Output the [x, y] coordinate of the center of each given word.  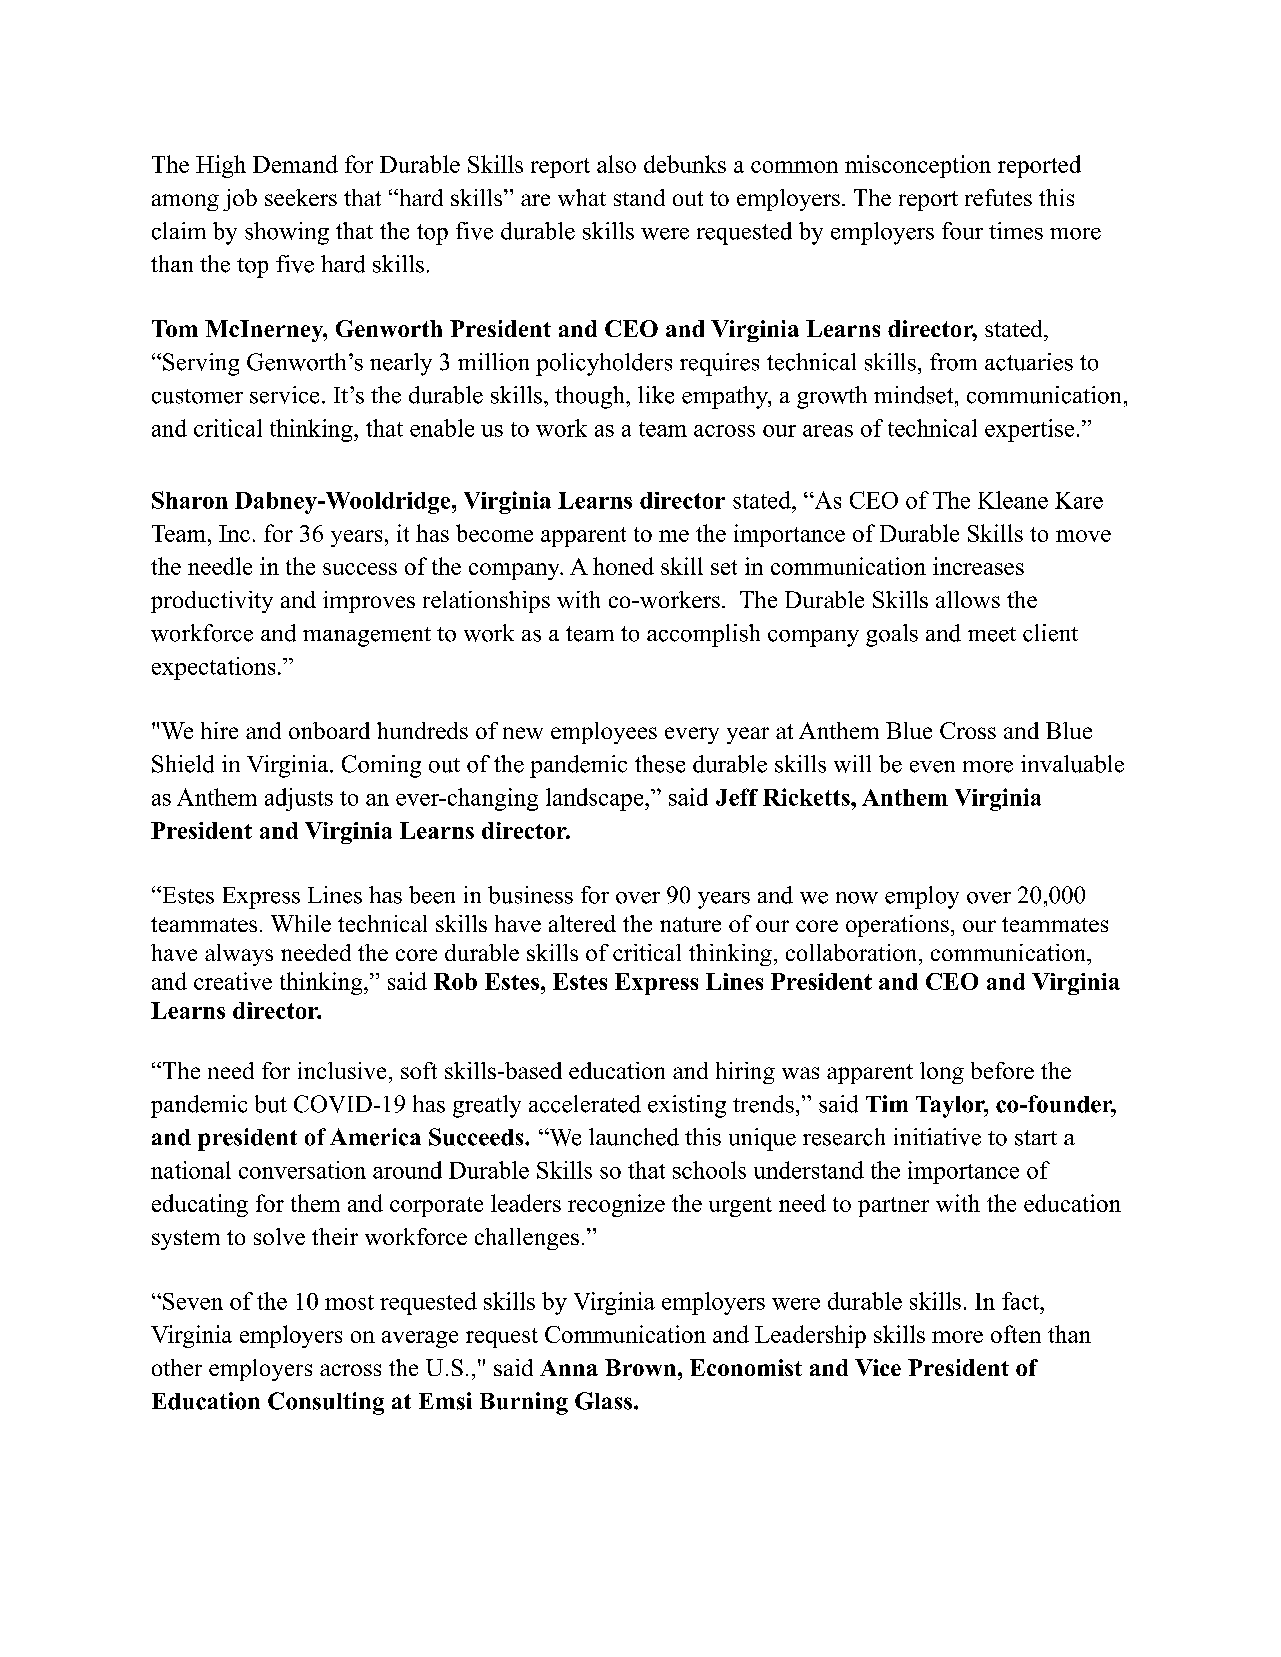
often [1016, 1334]
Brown [640, 1367]
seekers [301, 197]
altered [582, 923]
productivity [212, 602]
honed [623, 566]
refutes [998, 197]
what [582, 197]
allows [968, 599]
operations [897, 926]
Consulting [326, 1403]
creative [233, 981]
